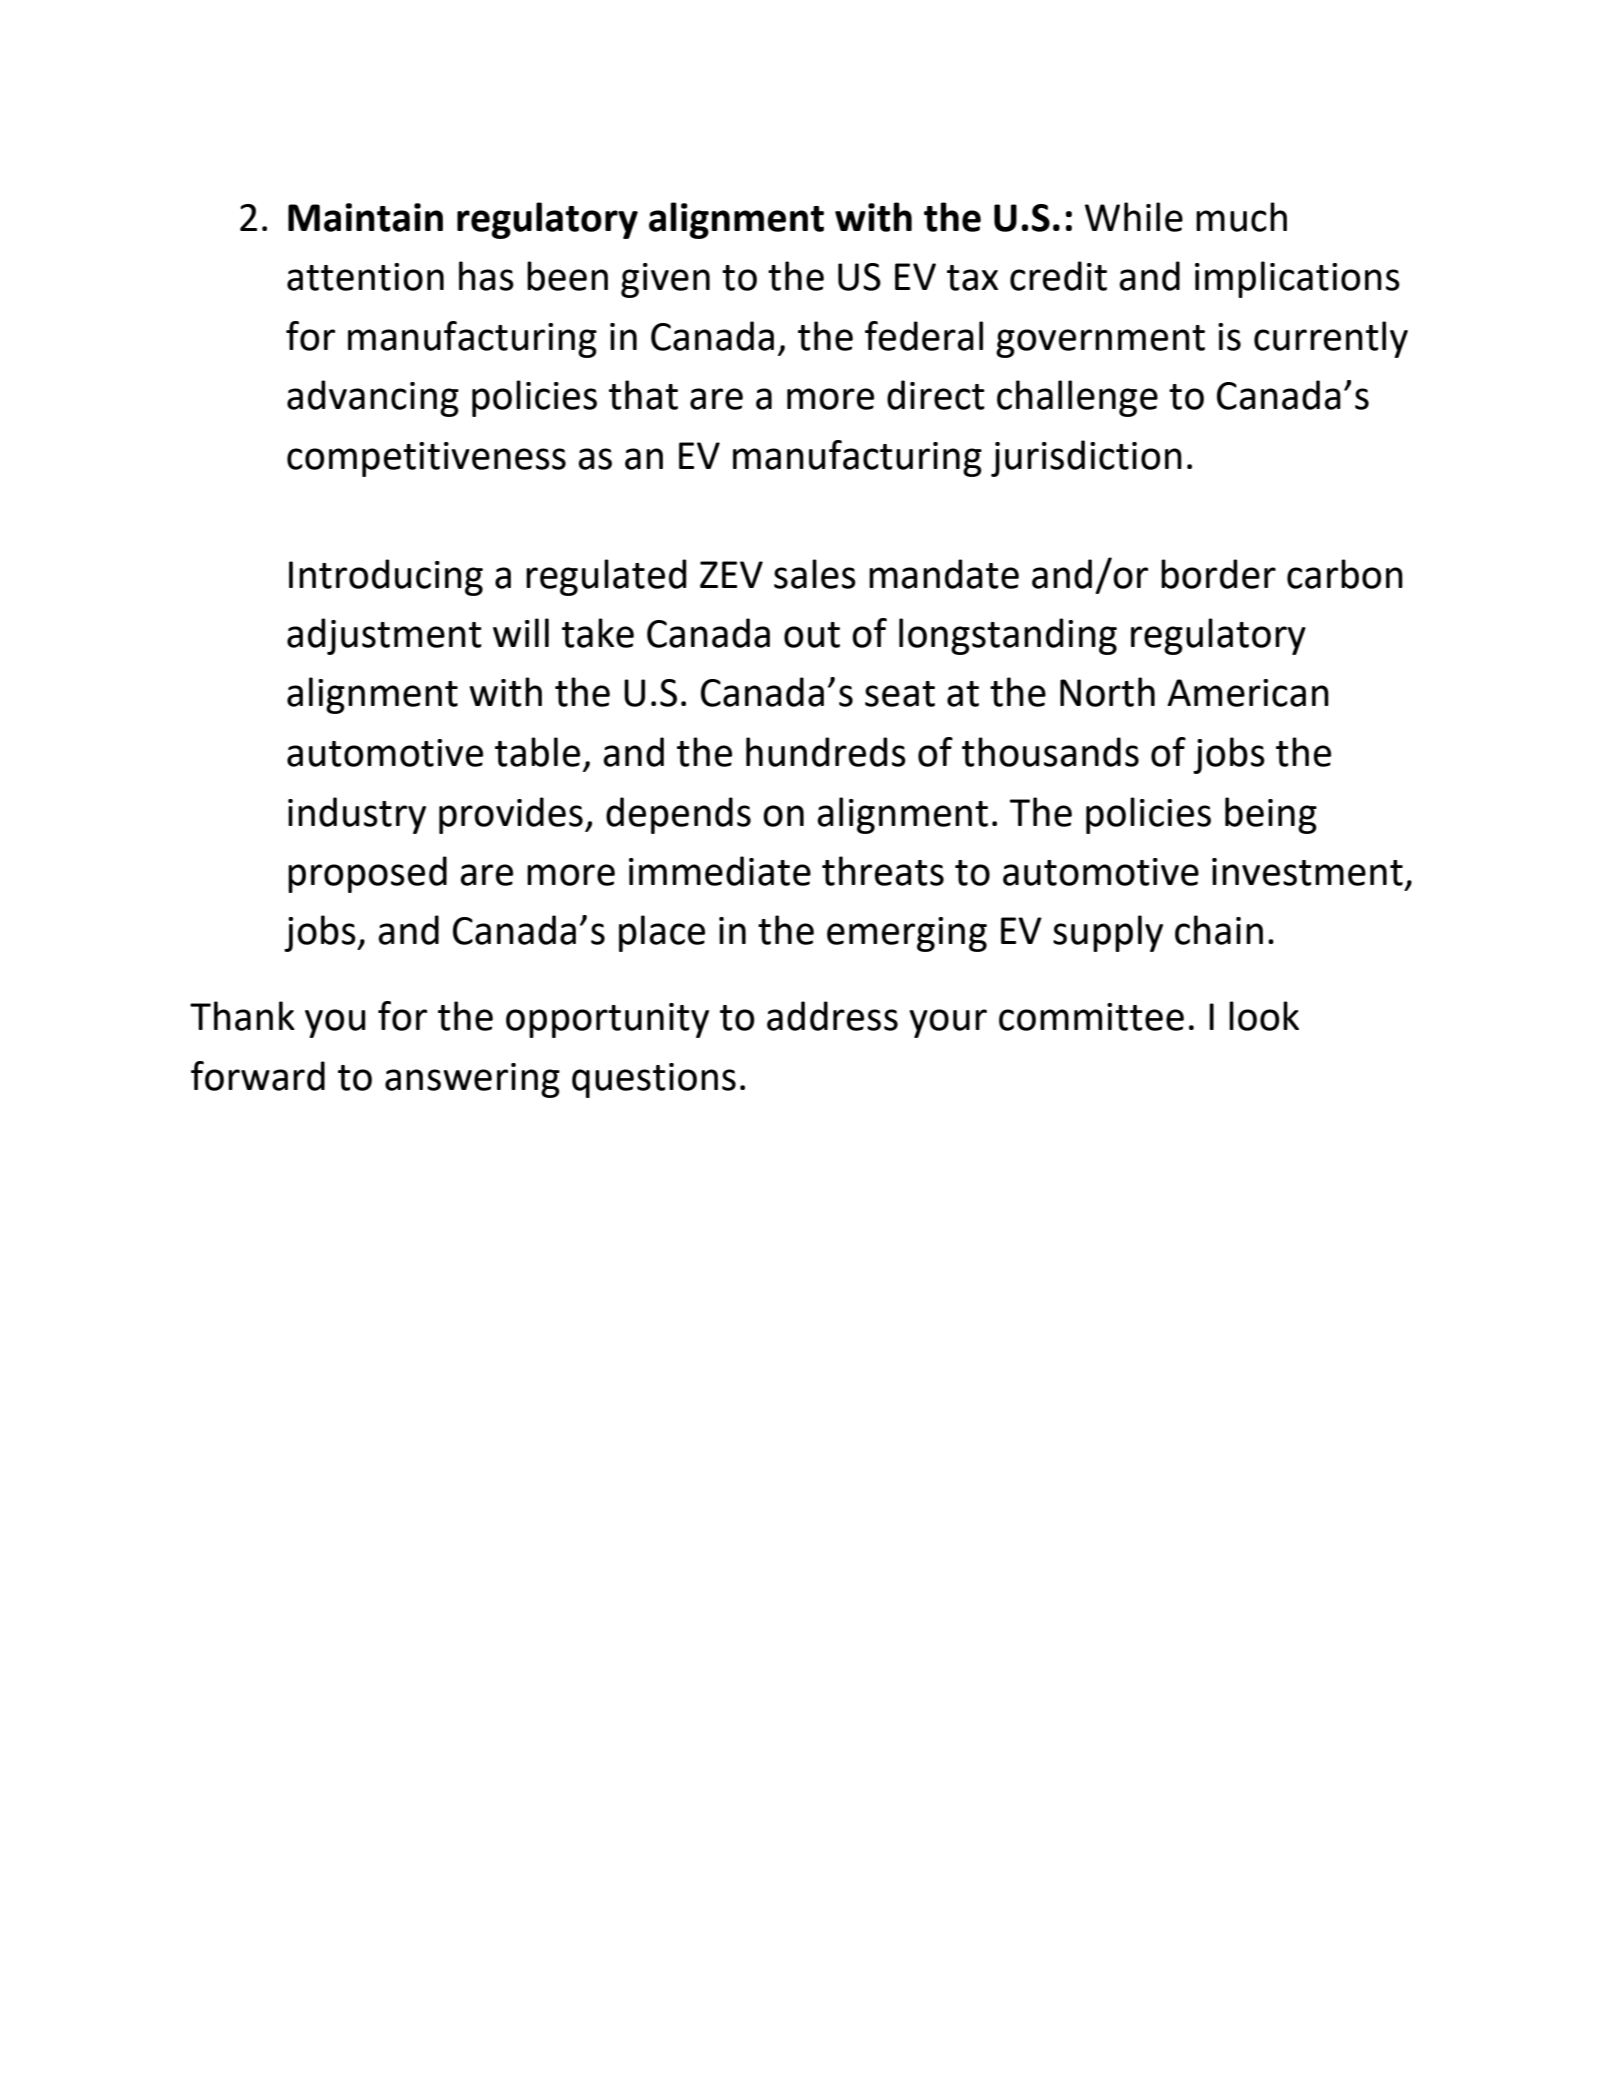 This screenshot has width=1620, height=2096. What do you see at coordinates (826, 752) in the screenshot?
I see `hundreds` at bounding box center [826, 752].
